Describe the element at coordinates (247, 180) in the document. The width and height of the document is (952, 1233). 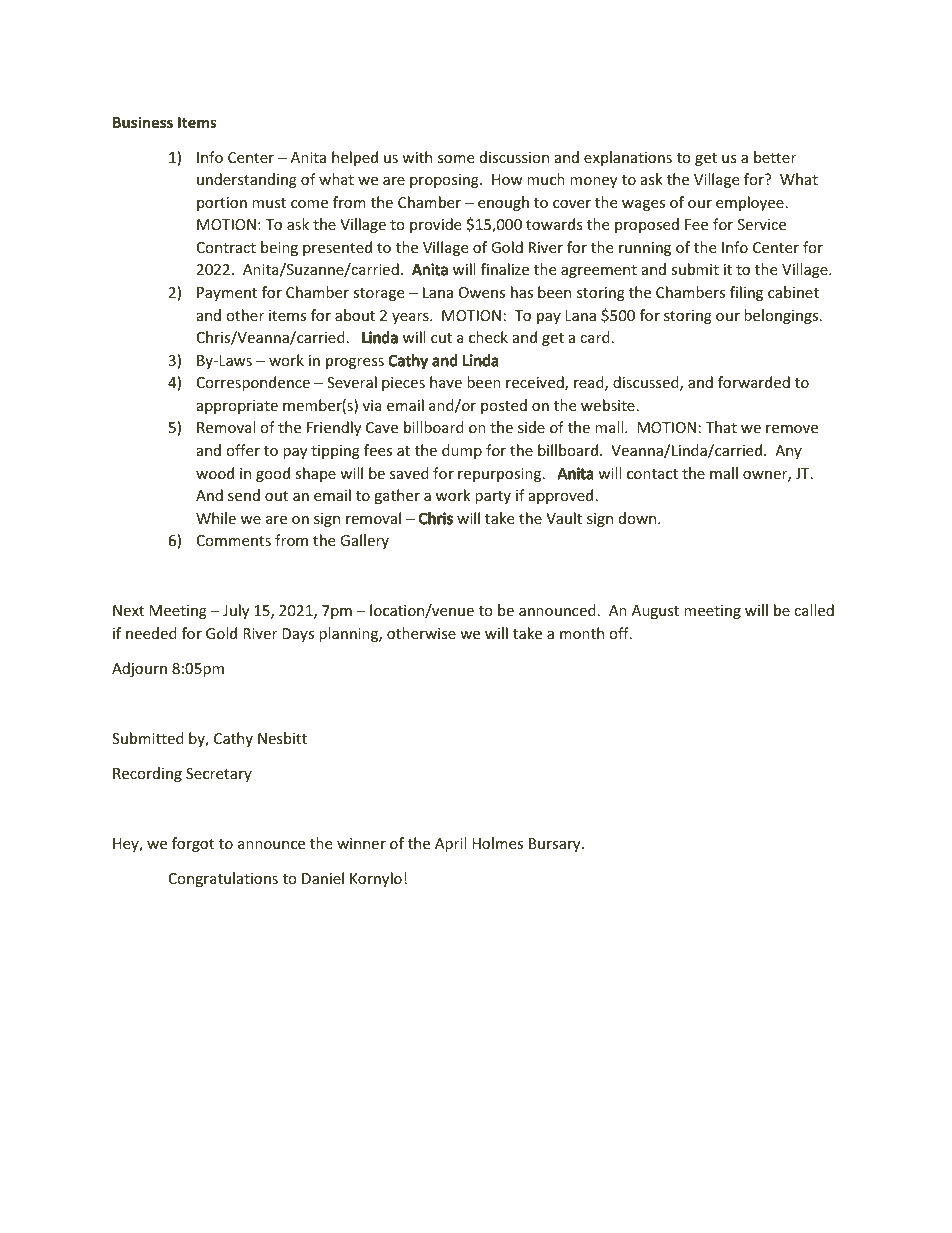
I see `understanding` at that location.
